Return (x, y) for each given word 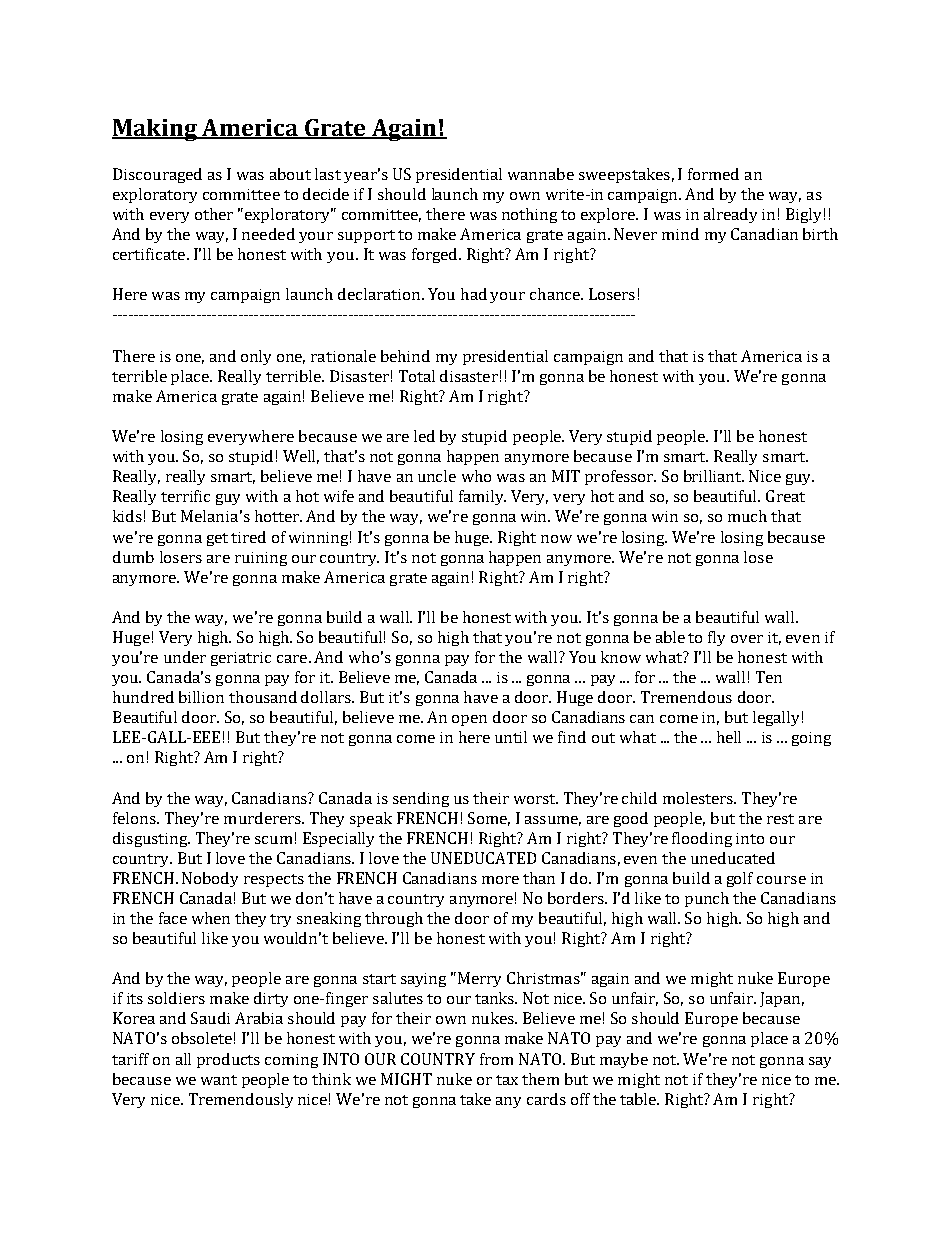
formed (713, 174)
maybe (624, 1060)
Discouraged (157, 175)
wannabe (541, 174)
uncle (437, 476)
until (511, 737)
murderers (263, 818)
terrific (185, 496)
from (496, 1059)
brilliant (714, 476)
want (219, 1080)
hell (729, 737)
